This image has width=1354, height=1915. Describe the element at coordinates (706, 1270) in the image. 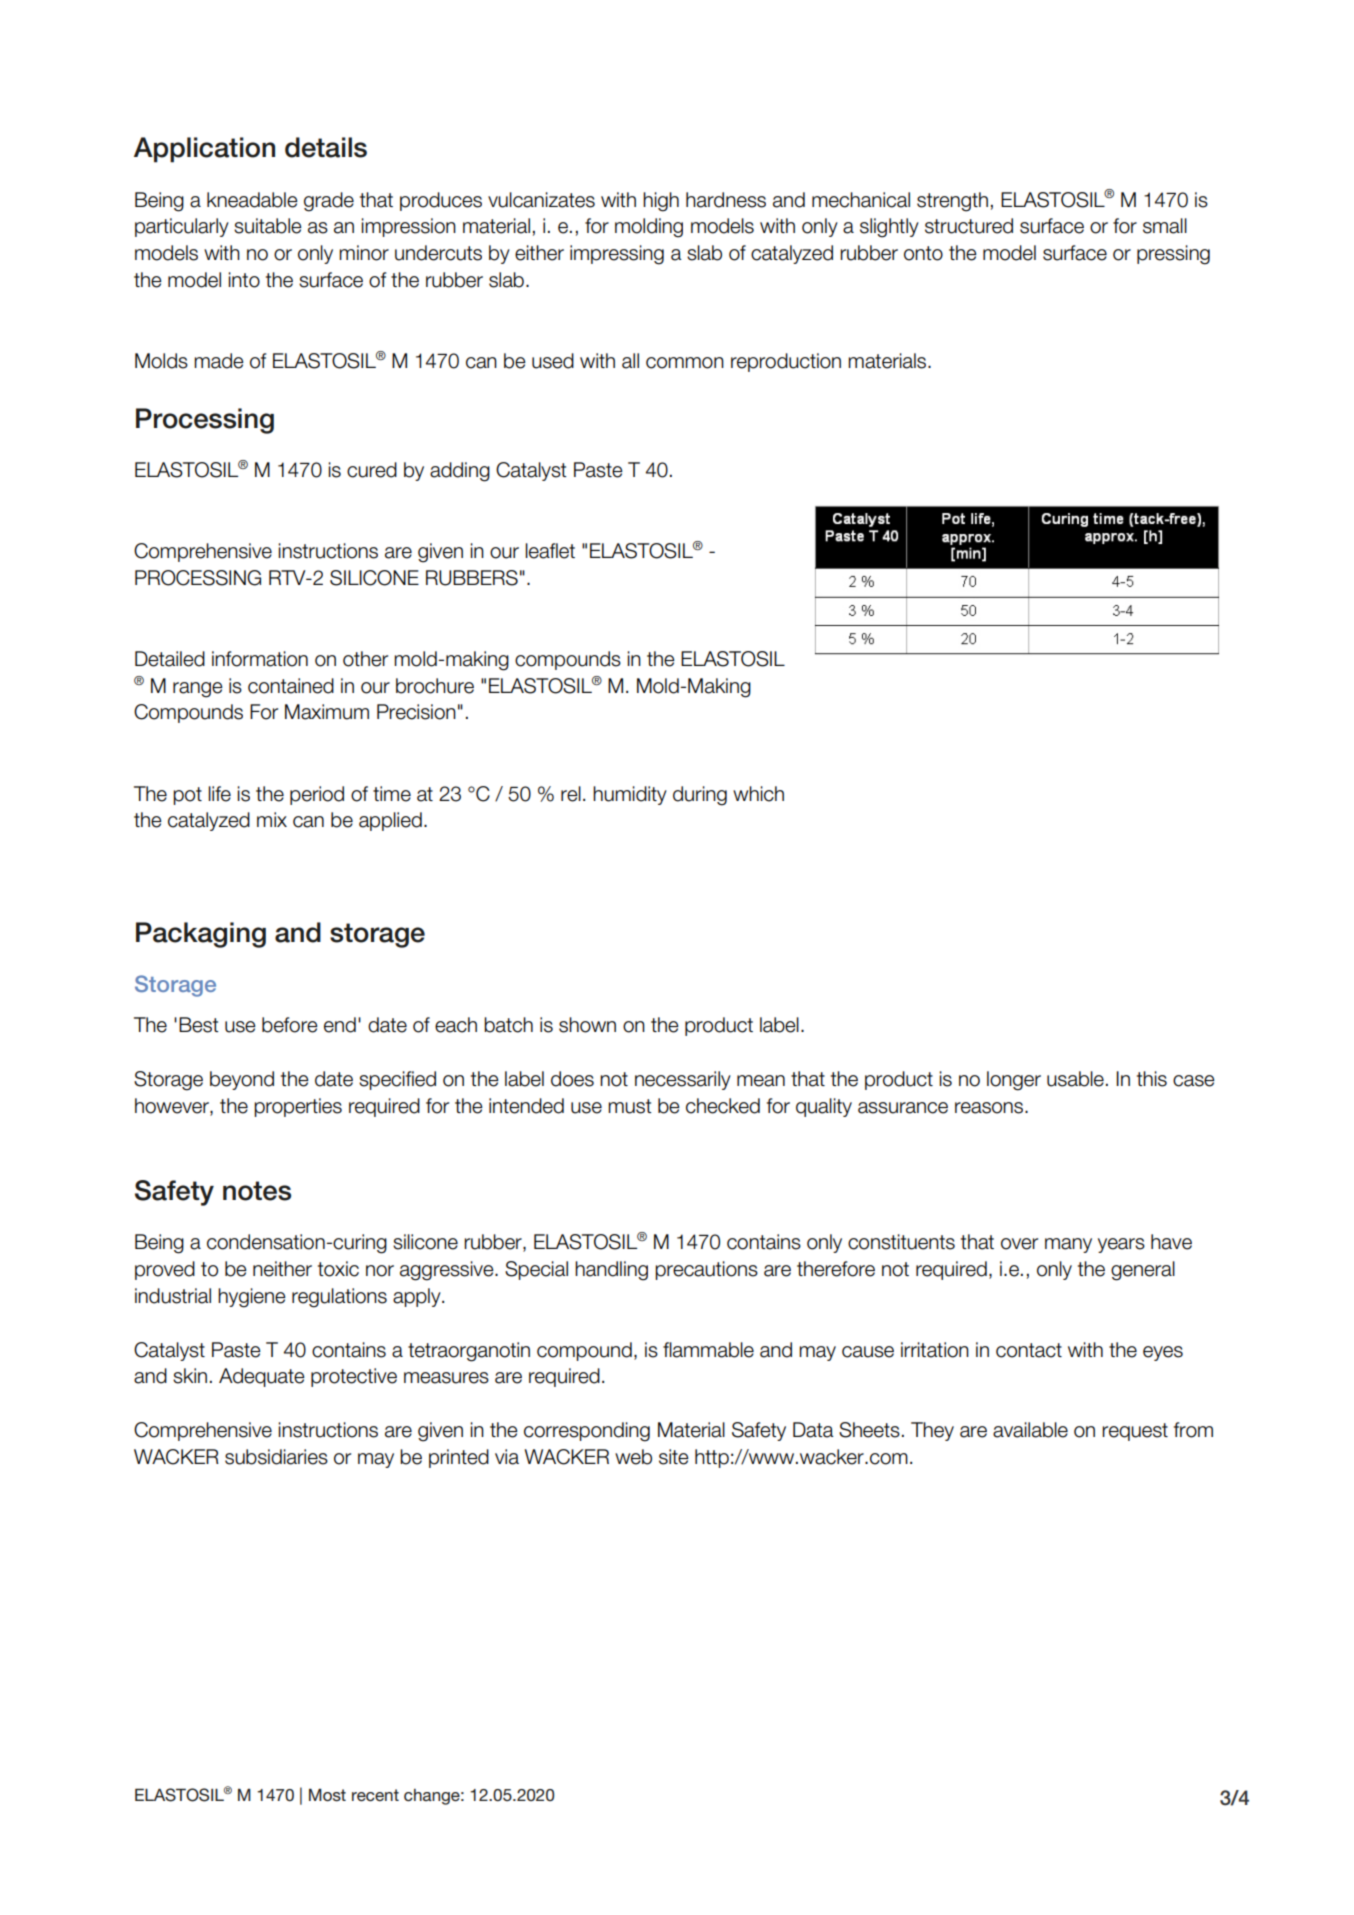

I see `precautions` at that location.
